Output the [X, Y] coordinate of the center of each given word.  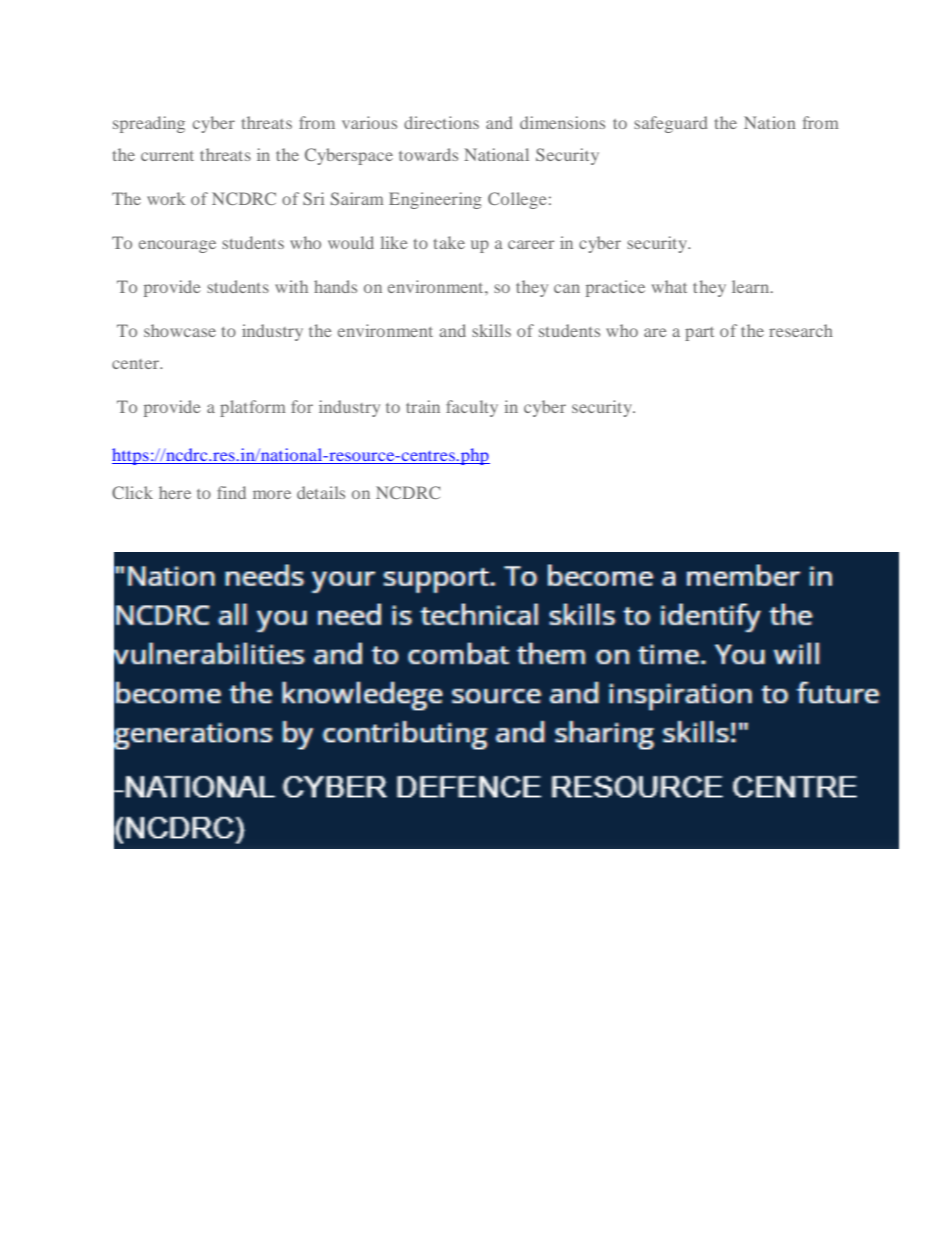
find [231, 492]
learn [752, 286]
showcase [180, 330]
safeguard [671, 124]
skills [491, 330]
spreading [149, 124]
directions [441, 122]
